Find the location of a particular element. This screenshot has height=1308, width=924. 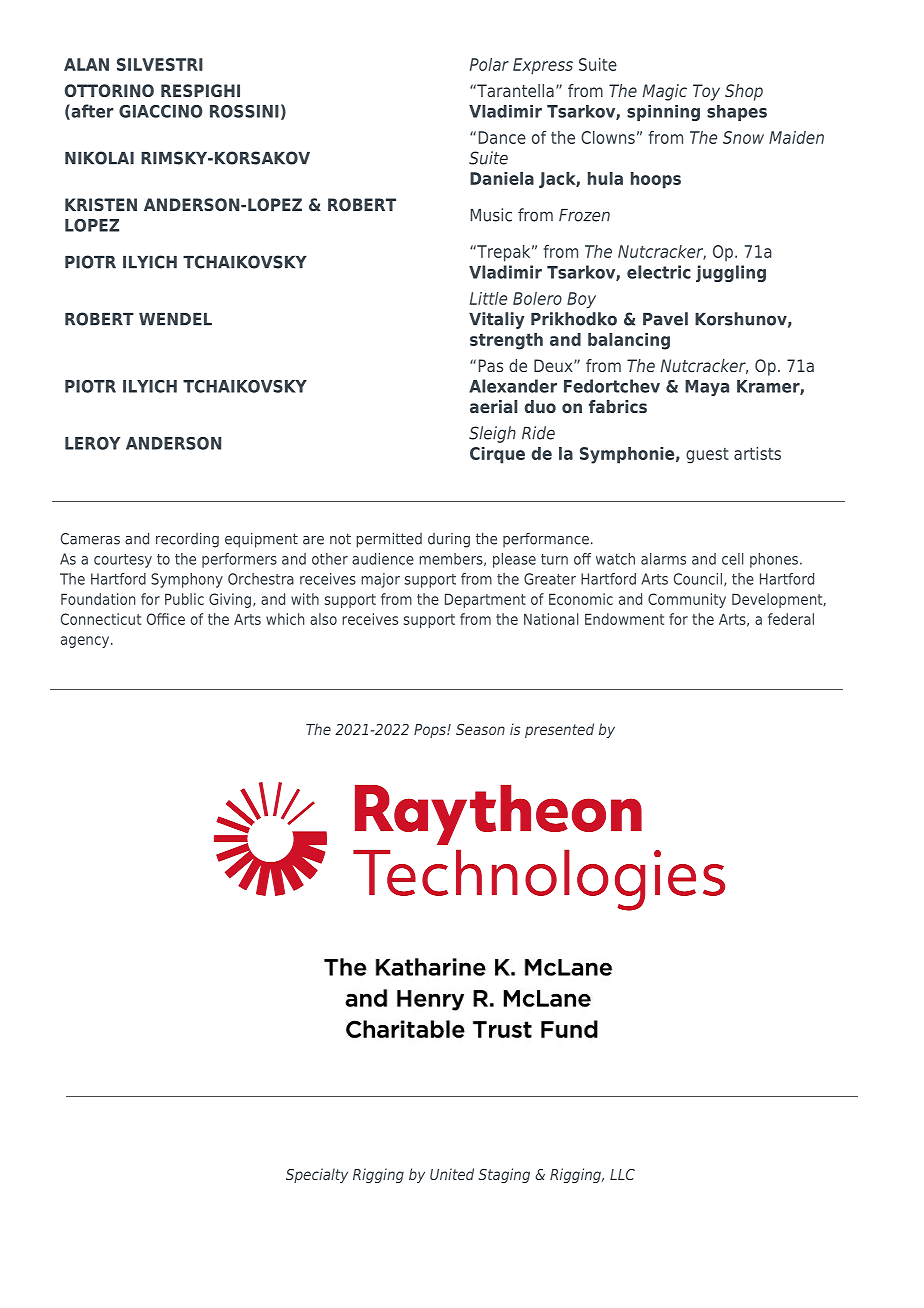

agency is located at coordinates (86, 642).
